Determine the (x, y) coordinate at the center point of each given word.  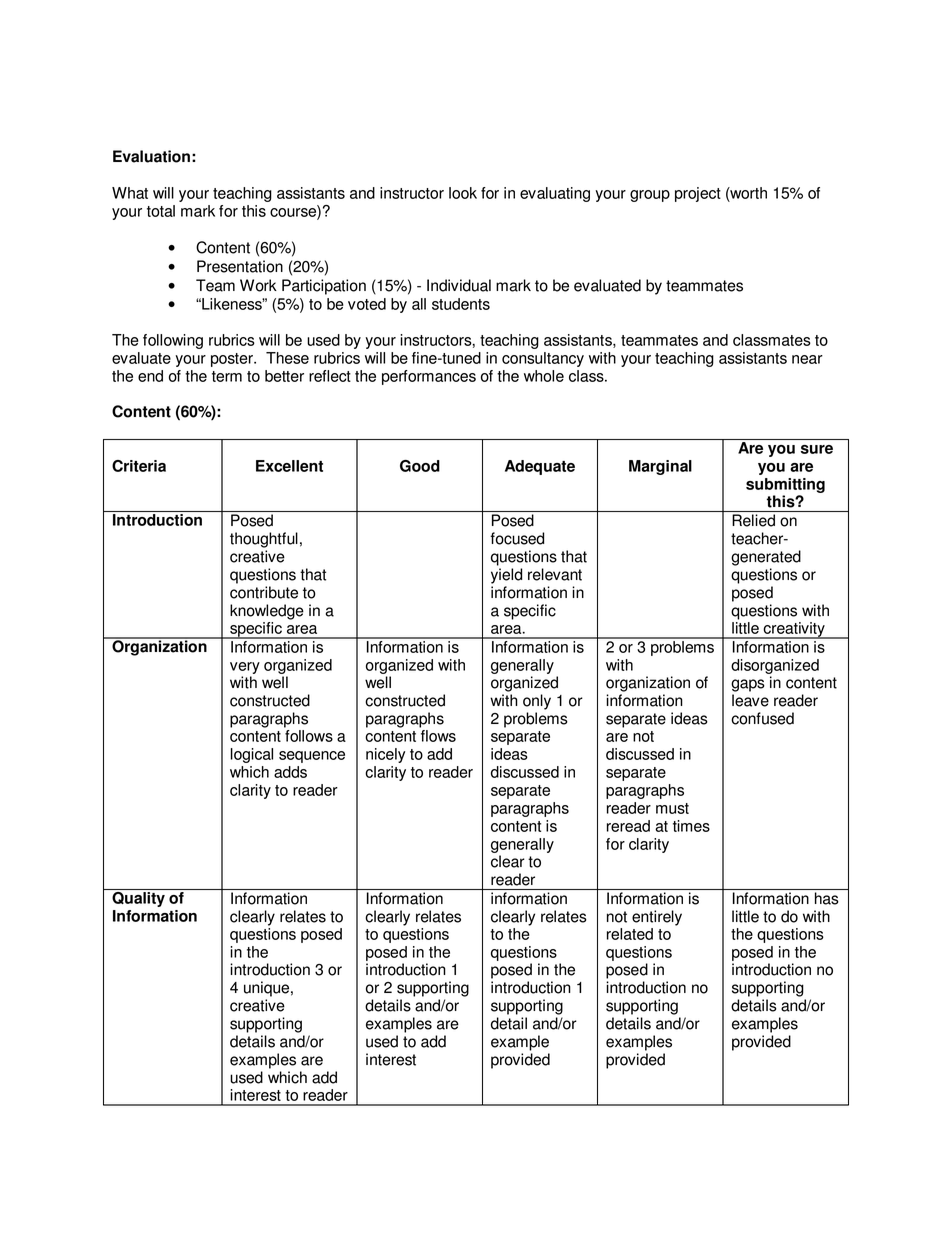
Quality (138, 898)
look (463, 193)
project (698, 194)
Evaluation (151, 156)
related (630, 934)
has (826, 898)
